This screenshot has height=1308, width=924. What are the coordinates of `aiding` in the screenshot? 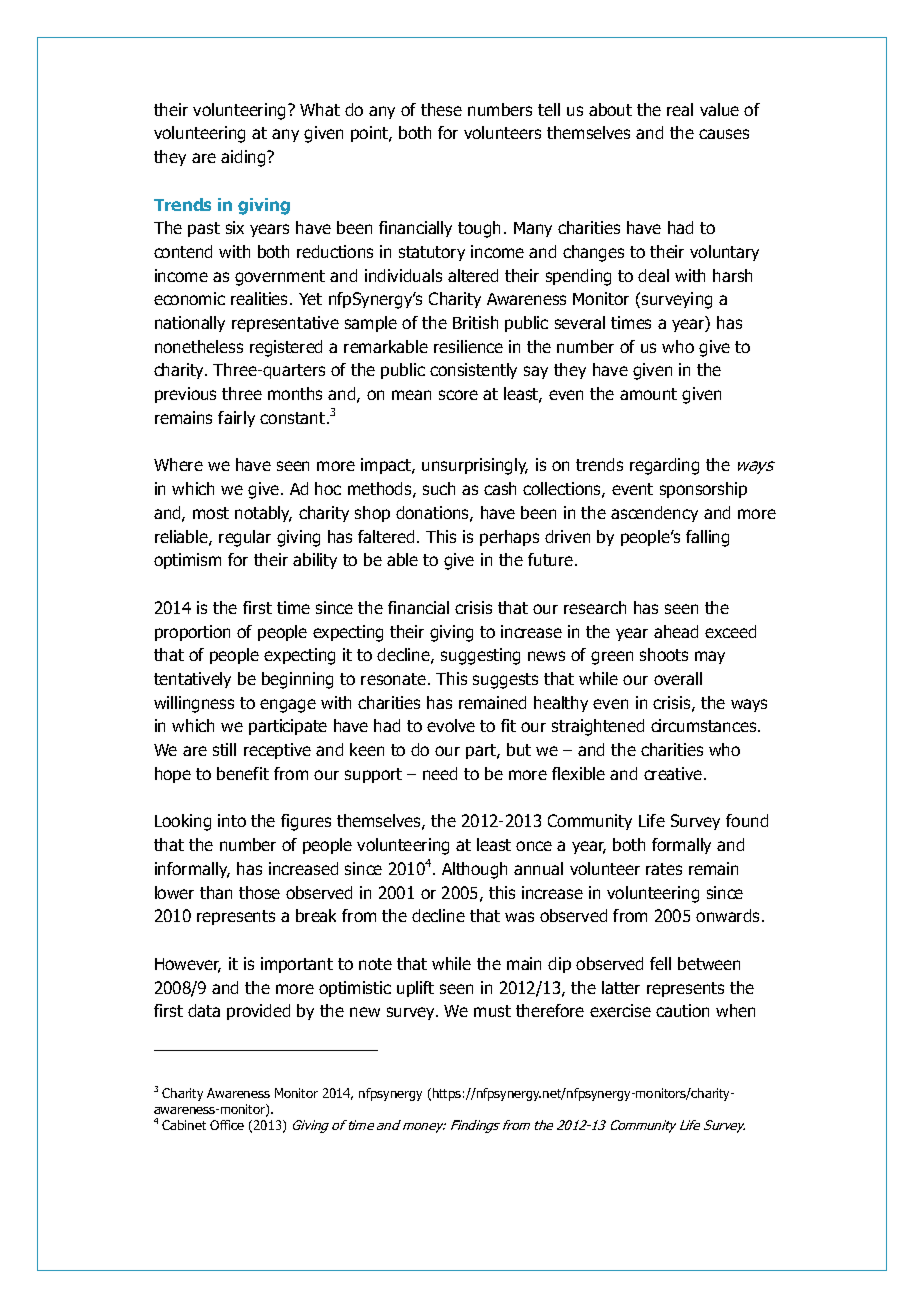 It's located at (244, 158).
